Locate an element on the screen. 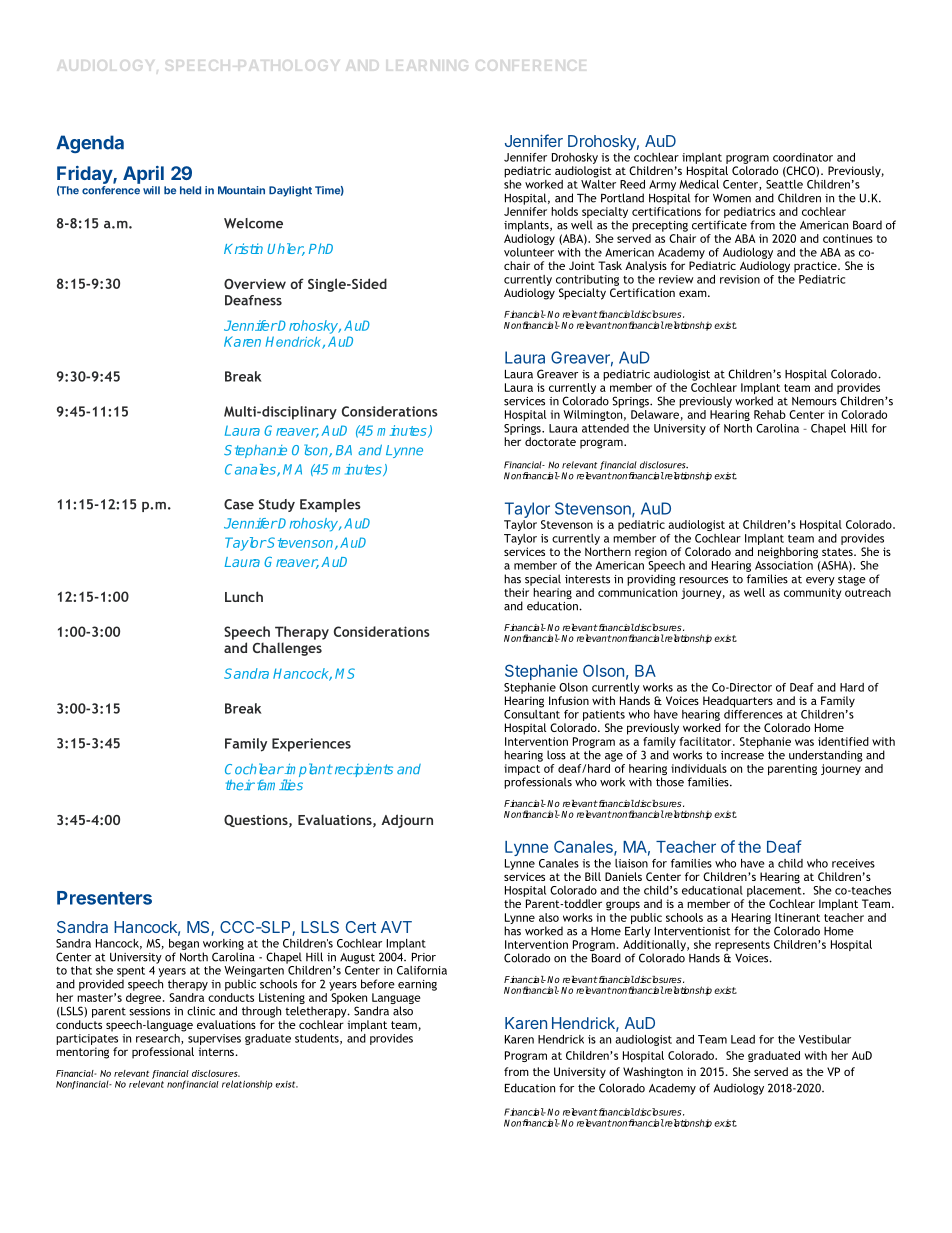 The width and height of the screenshot is (952, 1233). research is located at coordinates (159, 1038).
